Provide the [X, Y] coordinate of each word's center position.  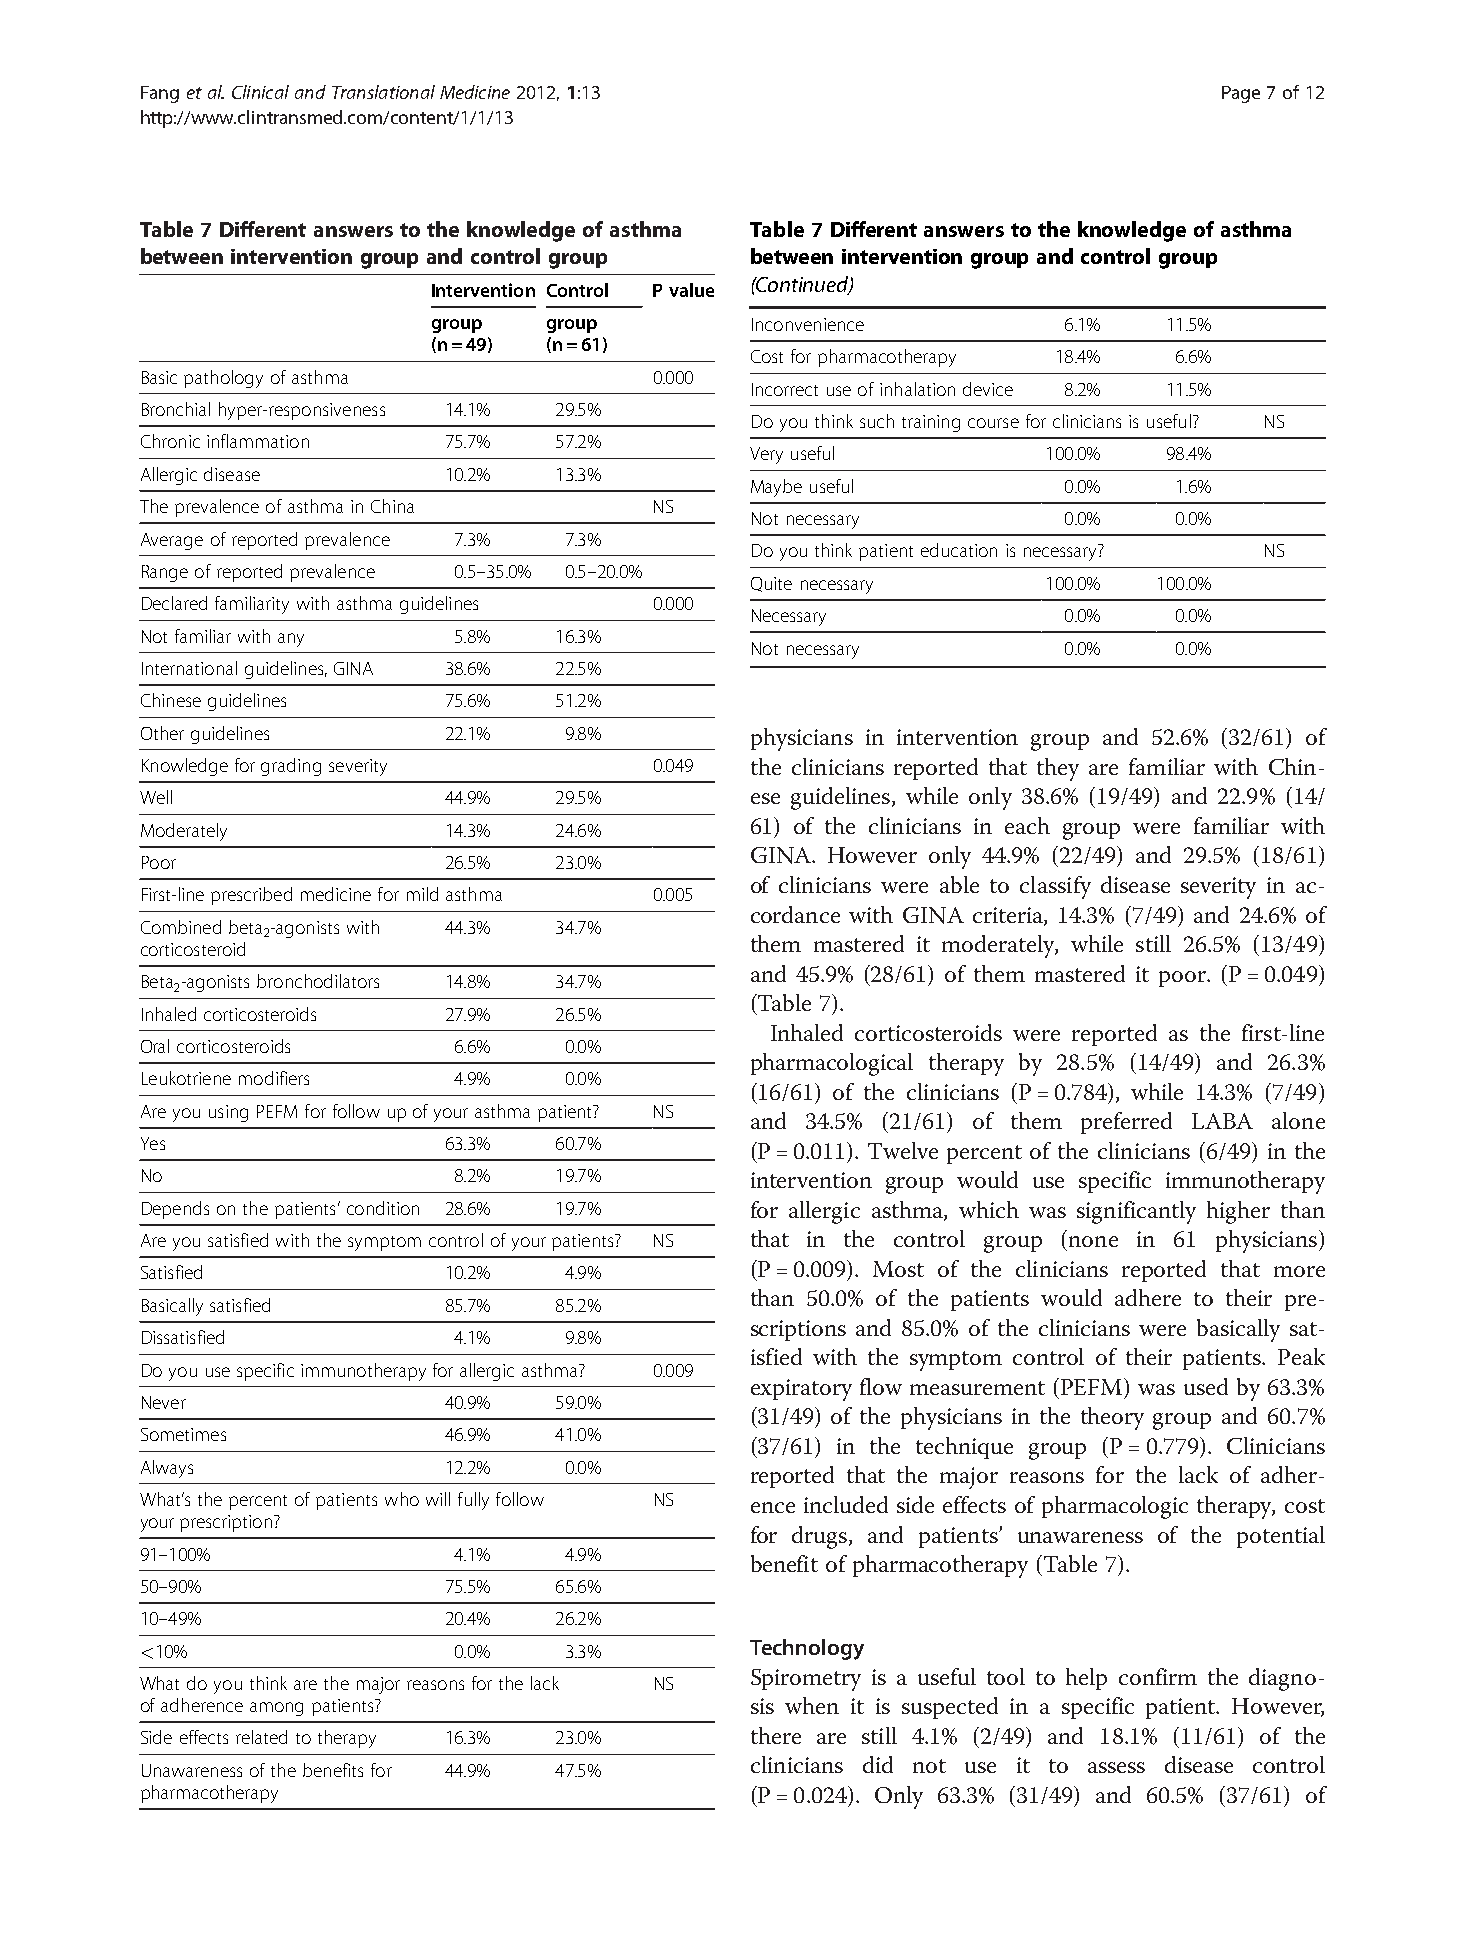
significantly [1136, 1212]
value [691, 290]
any [291, 640]
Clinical [260, 92]
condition [383, 1208]
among [276, 1709]
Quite [771, 584]
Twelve [903, 1150]
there [776, 1735]
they [1058, 769]
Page [1241, 94]
